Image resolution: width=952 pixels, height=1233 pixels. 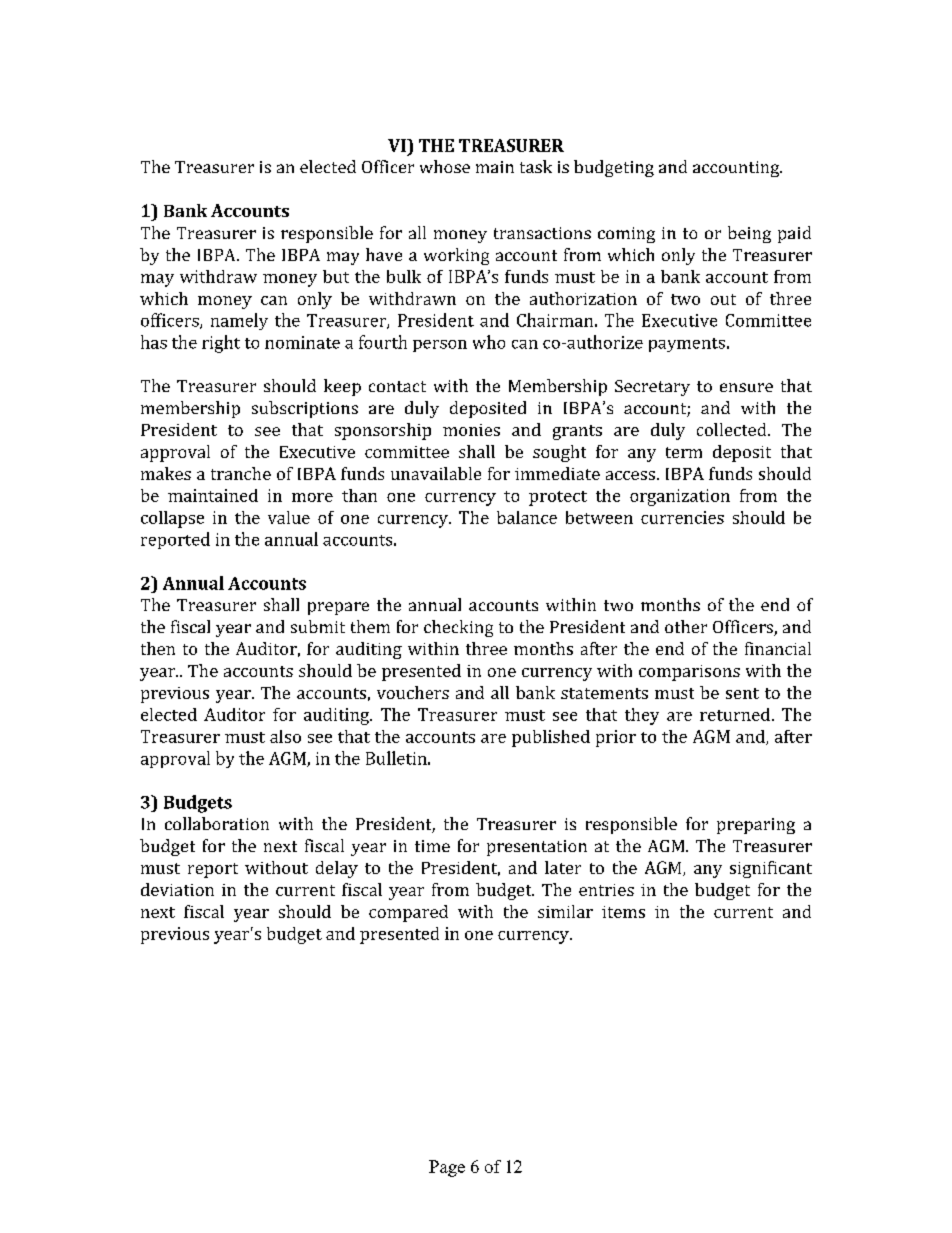 What do you see at coordinates (408, 913) in the screenshot?
I see `compared` at bounding box center [408, 913].
